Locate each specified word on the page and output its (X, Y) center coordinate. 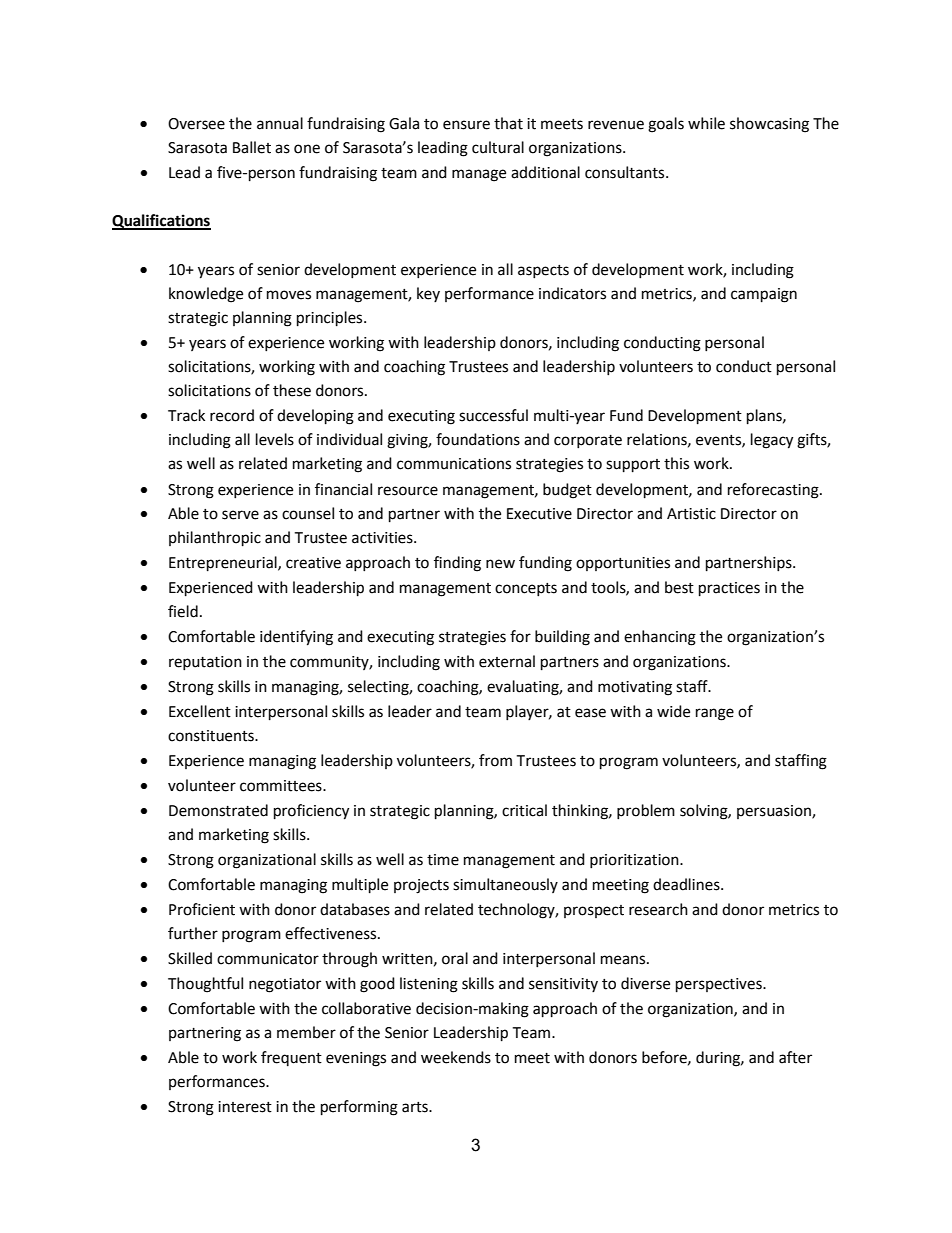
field (183, 611)
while (706, 123)
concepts (526, 589)
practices (729, 589)
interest (245, 1107)
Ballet (252, 147)
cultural (498, 147)
